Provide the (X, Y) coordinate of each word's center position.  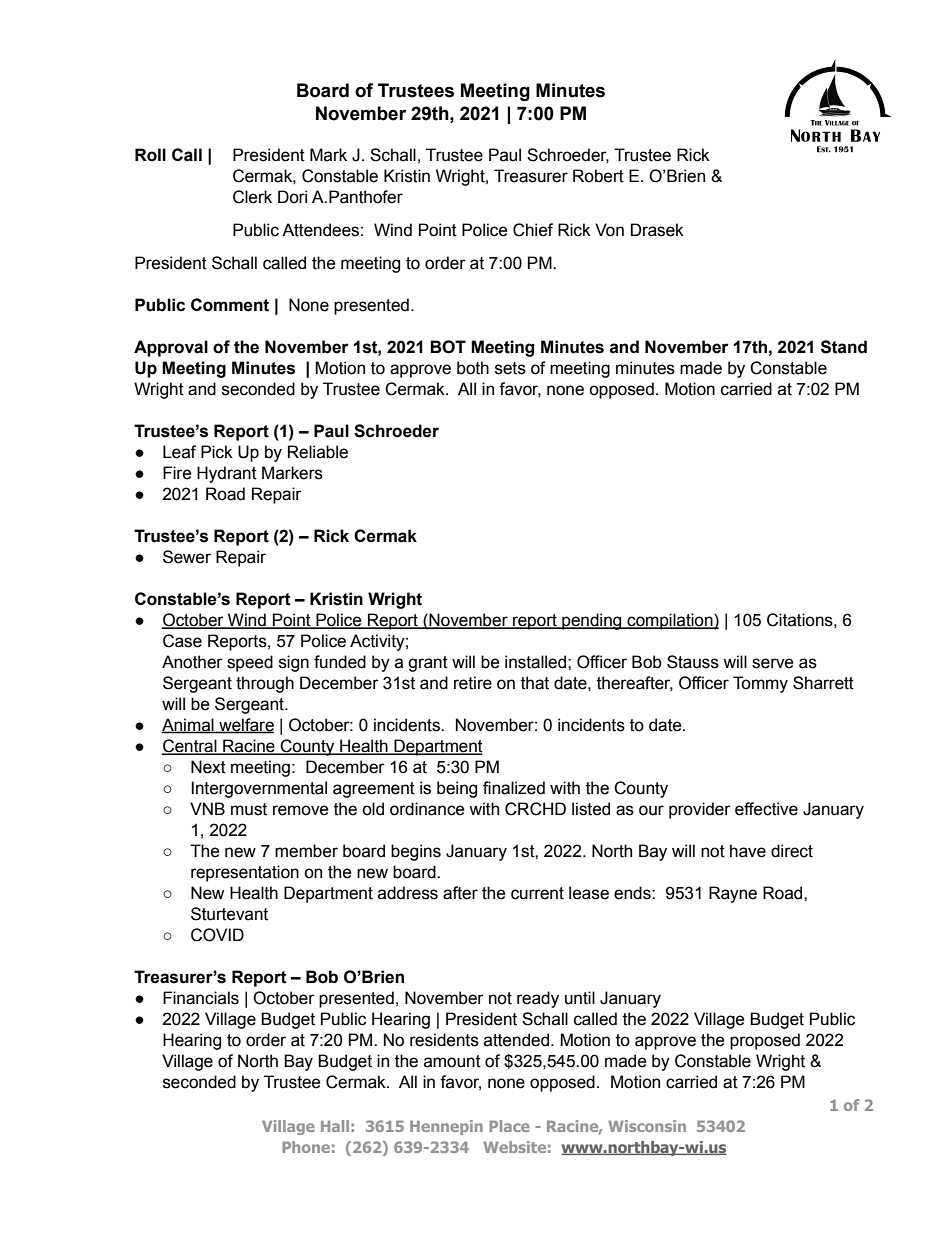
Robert (598, 176)
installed (537, 662)
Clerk (252, 197)
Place (509, 1126)
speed (250, 663)
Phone (306, 1147)
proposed (765, 1041)
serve (773, 663)
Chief (533, 230)
